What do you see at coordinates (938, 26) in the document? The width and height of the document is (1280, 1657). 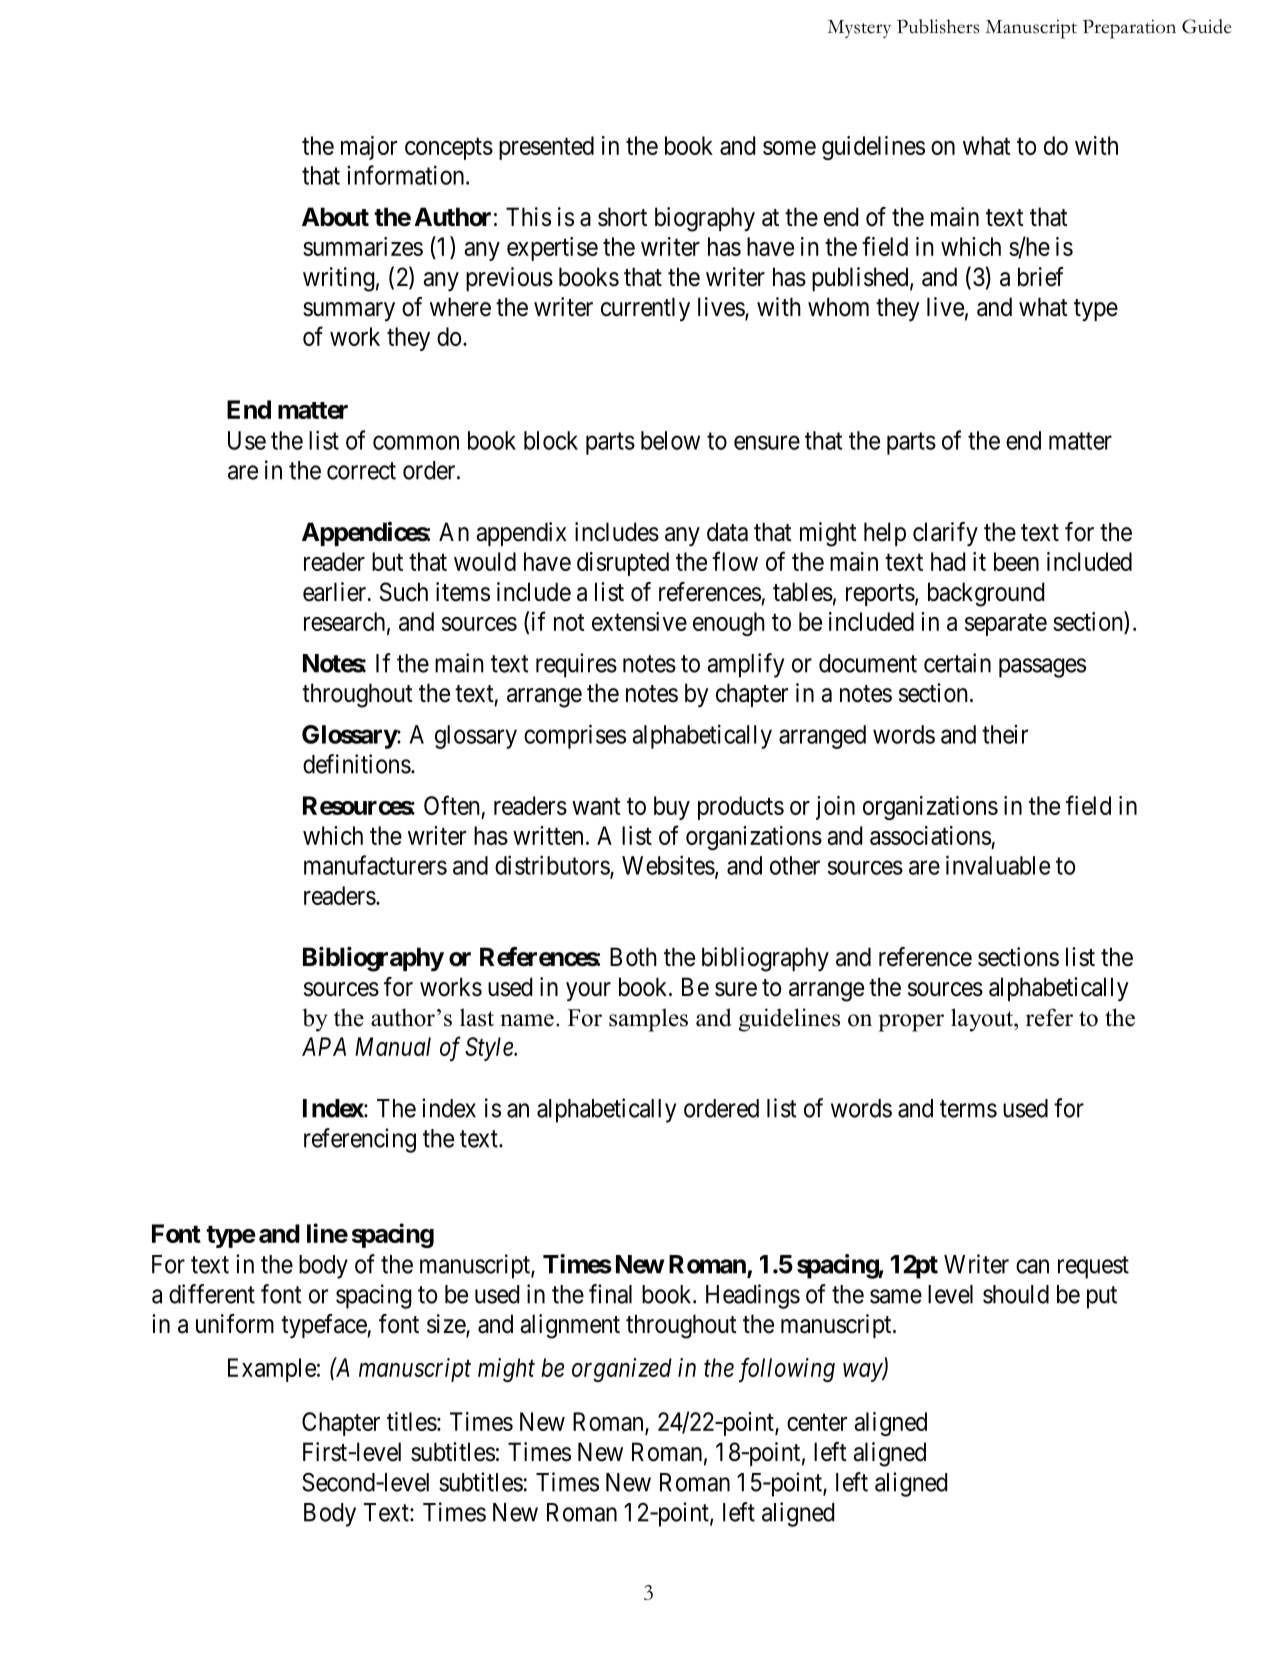 I see `Publishers` at bounding box center [938, 26].
